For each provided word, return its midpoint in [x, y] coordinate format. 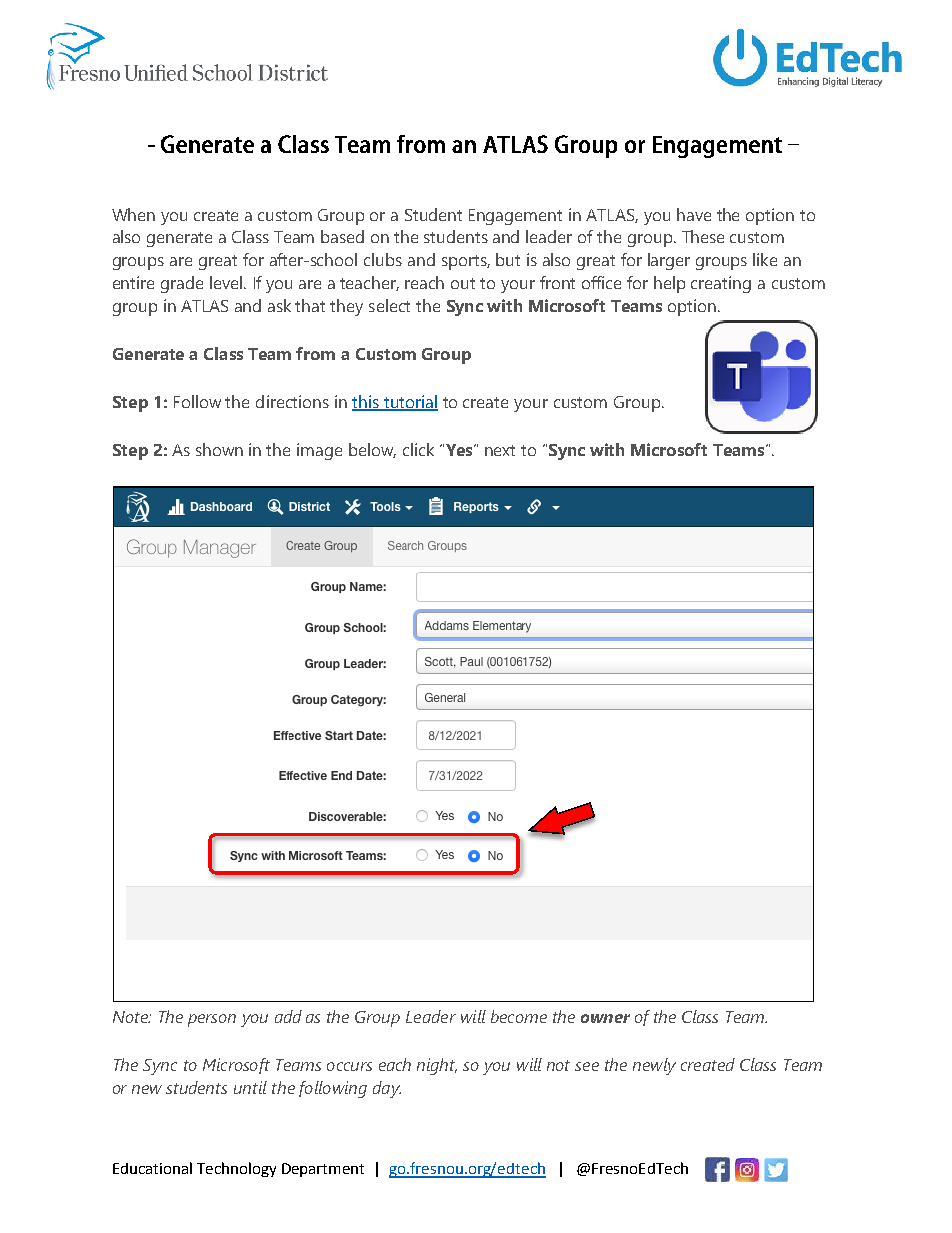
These [703, 236]
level [227, 282]
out [463, 283]
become [519, 1016]
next [500, 450]
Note [131, 1017]
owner [605, 1018]
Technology [236, 1169]
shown [219, 449]
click [418, 449]
